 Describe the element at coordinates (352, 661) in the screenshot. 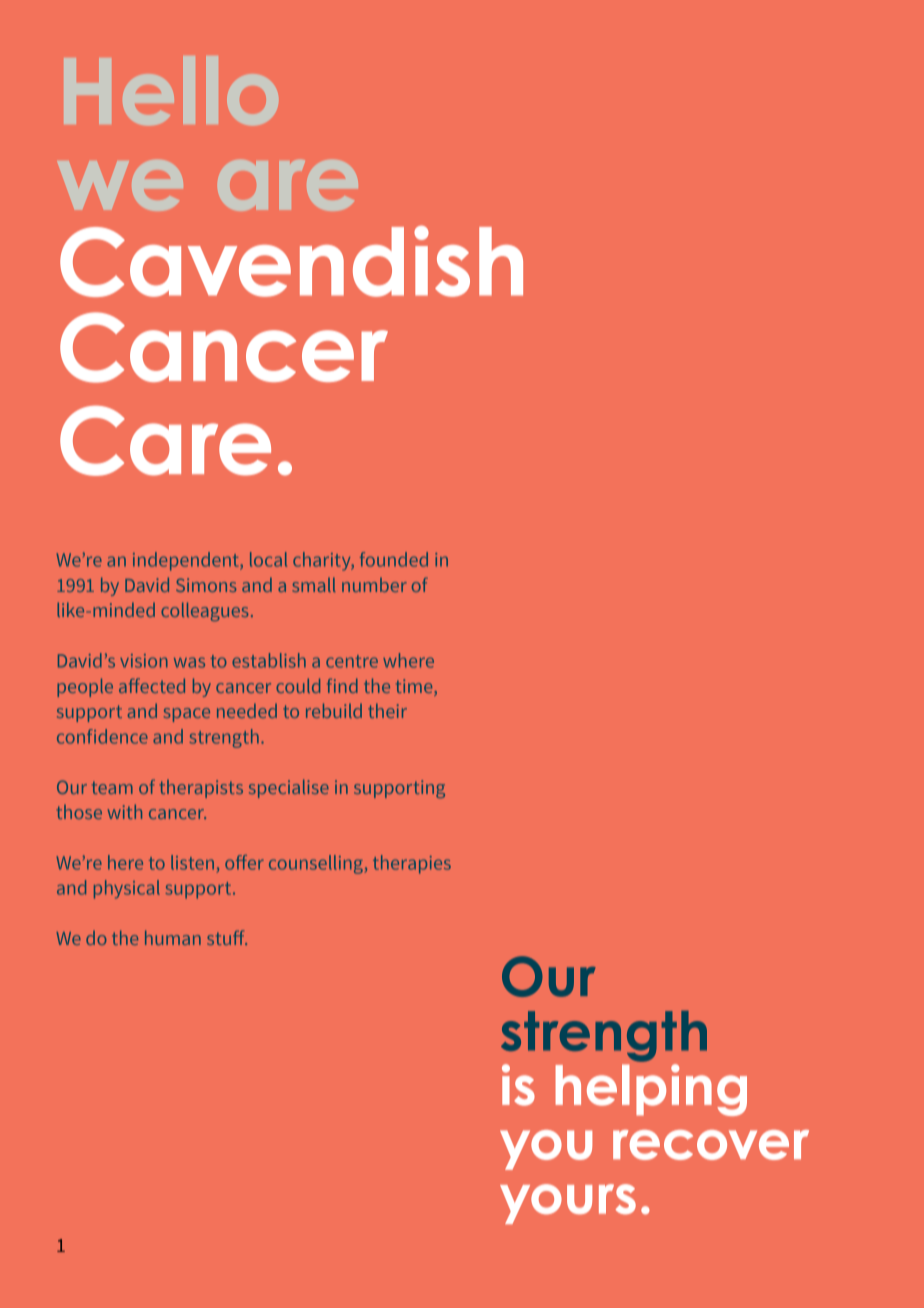

I see `centre` at that location.
